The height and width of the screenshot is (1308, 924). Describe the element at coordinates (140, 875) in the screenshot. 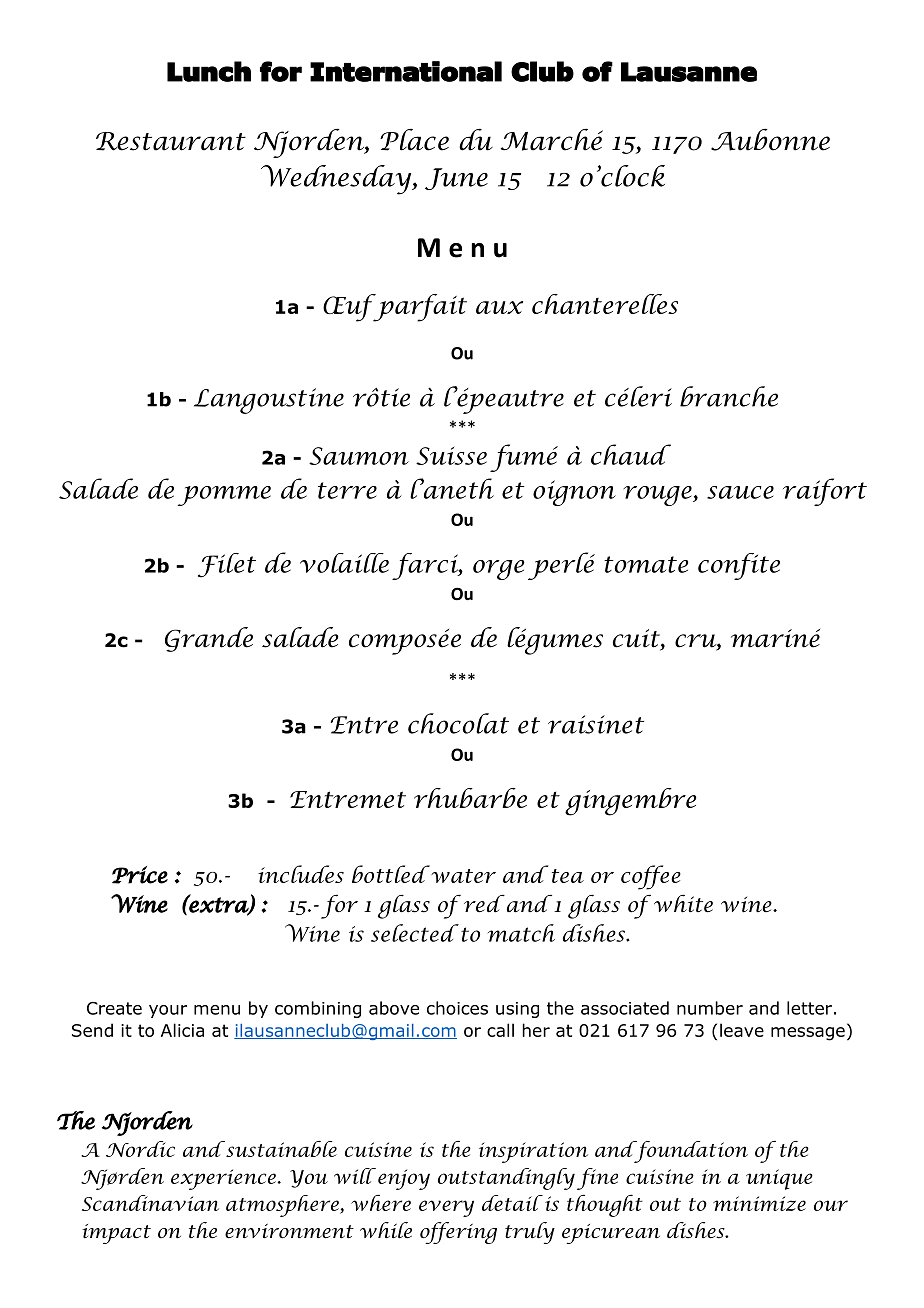

I see `Price` at that location.
